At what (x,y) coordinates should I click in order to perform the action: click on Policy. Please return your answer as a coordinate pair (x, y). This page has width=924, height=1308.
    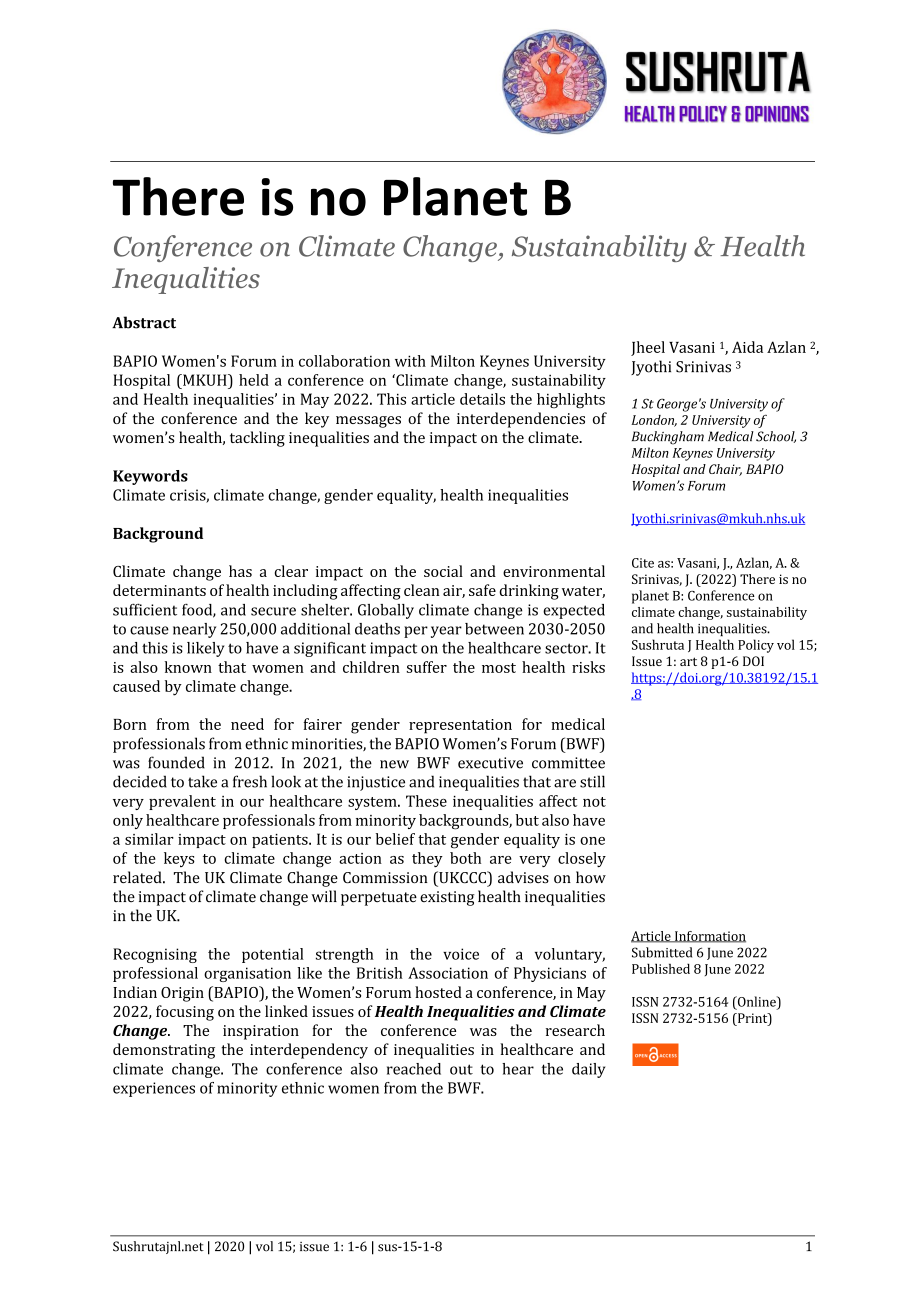
    Looking at the image, I should click on (756, 646).
